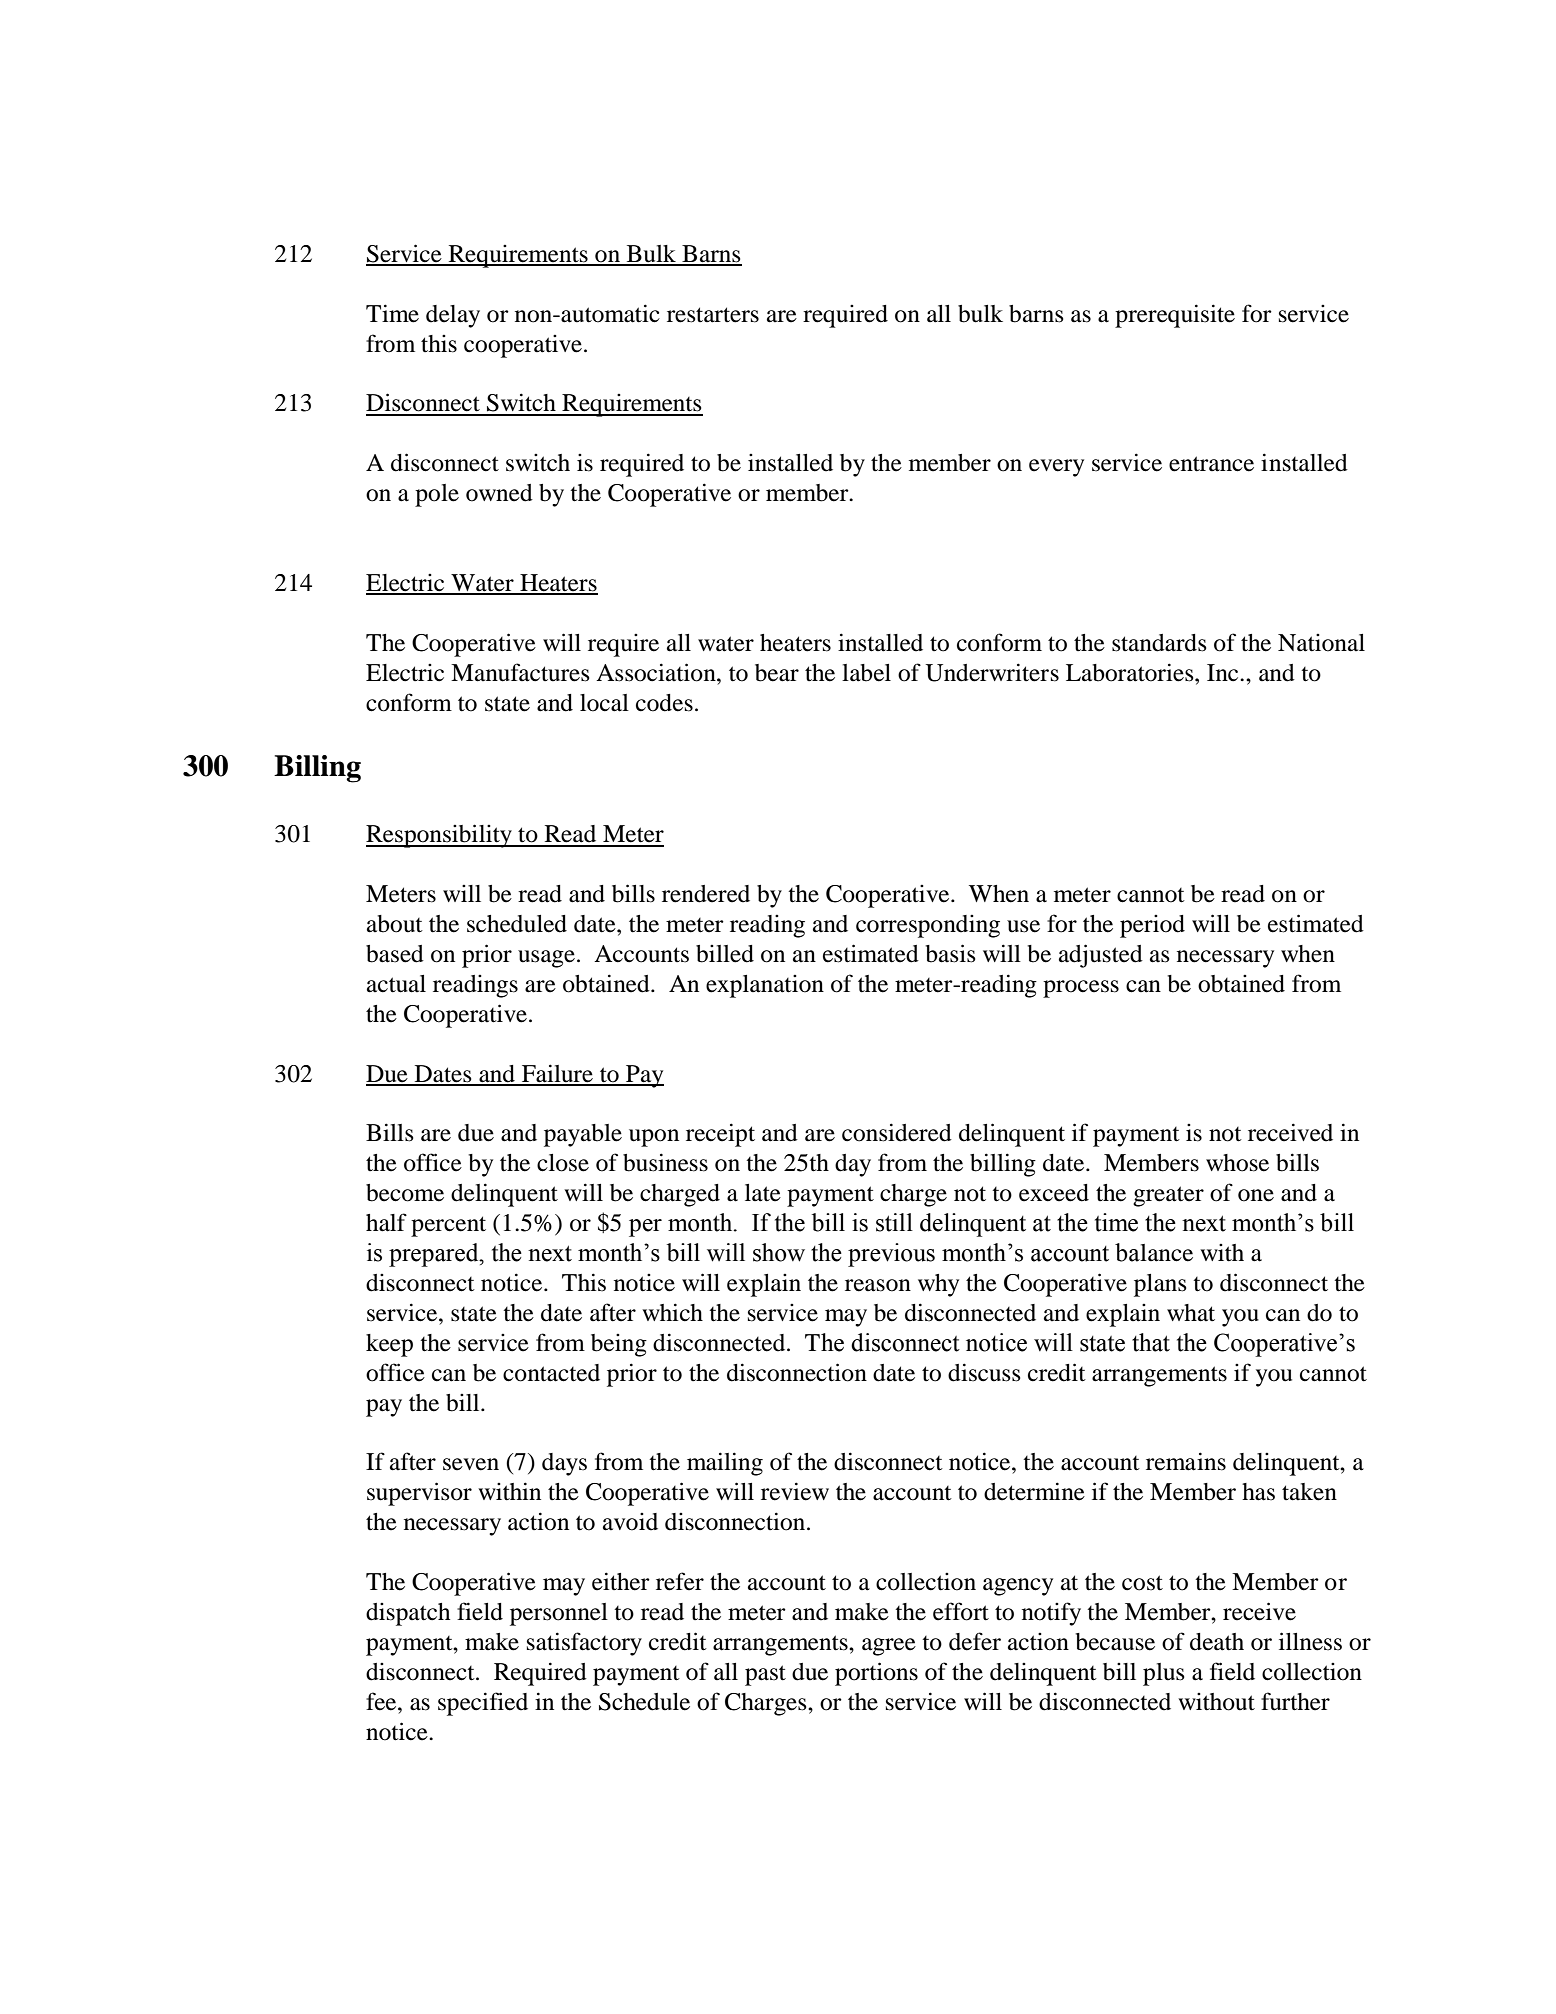  Describe the element at coordinates (453, 316) in the image. I see `delay` at that location.
